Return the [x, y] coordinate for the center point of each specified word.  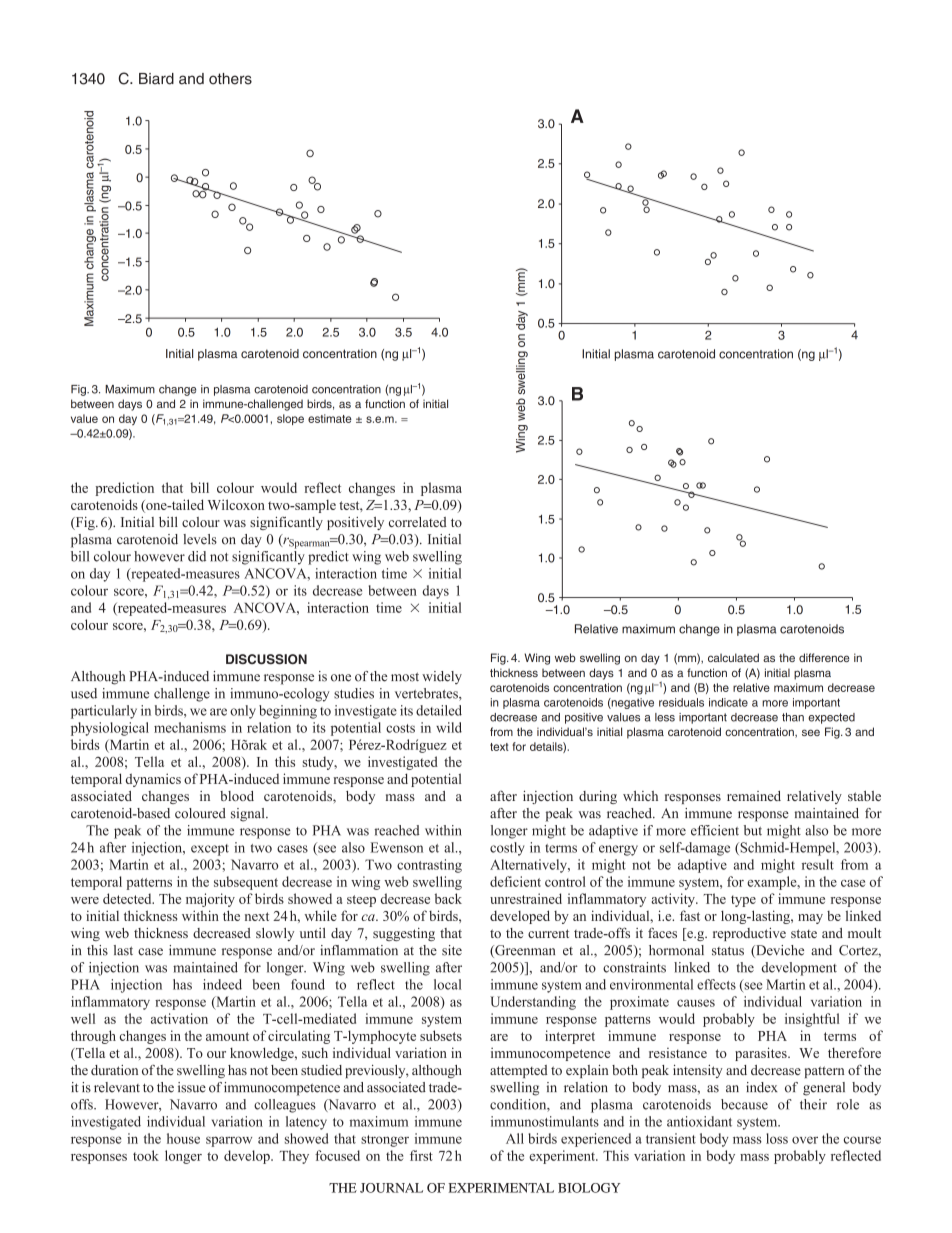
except [210, 850]
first [421, 1155]
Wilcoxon [236, 504]
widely [442, 677]
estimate [330, 418]
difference [824, 657]
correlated [418, 522]
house [183, 1138]
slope [290, 419]
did [197, 556]
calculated [733, 657]
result [818, 864]
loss [777, 1138]
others [230, 79]
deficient [515, 881]
